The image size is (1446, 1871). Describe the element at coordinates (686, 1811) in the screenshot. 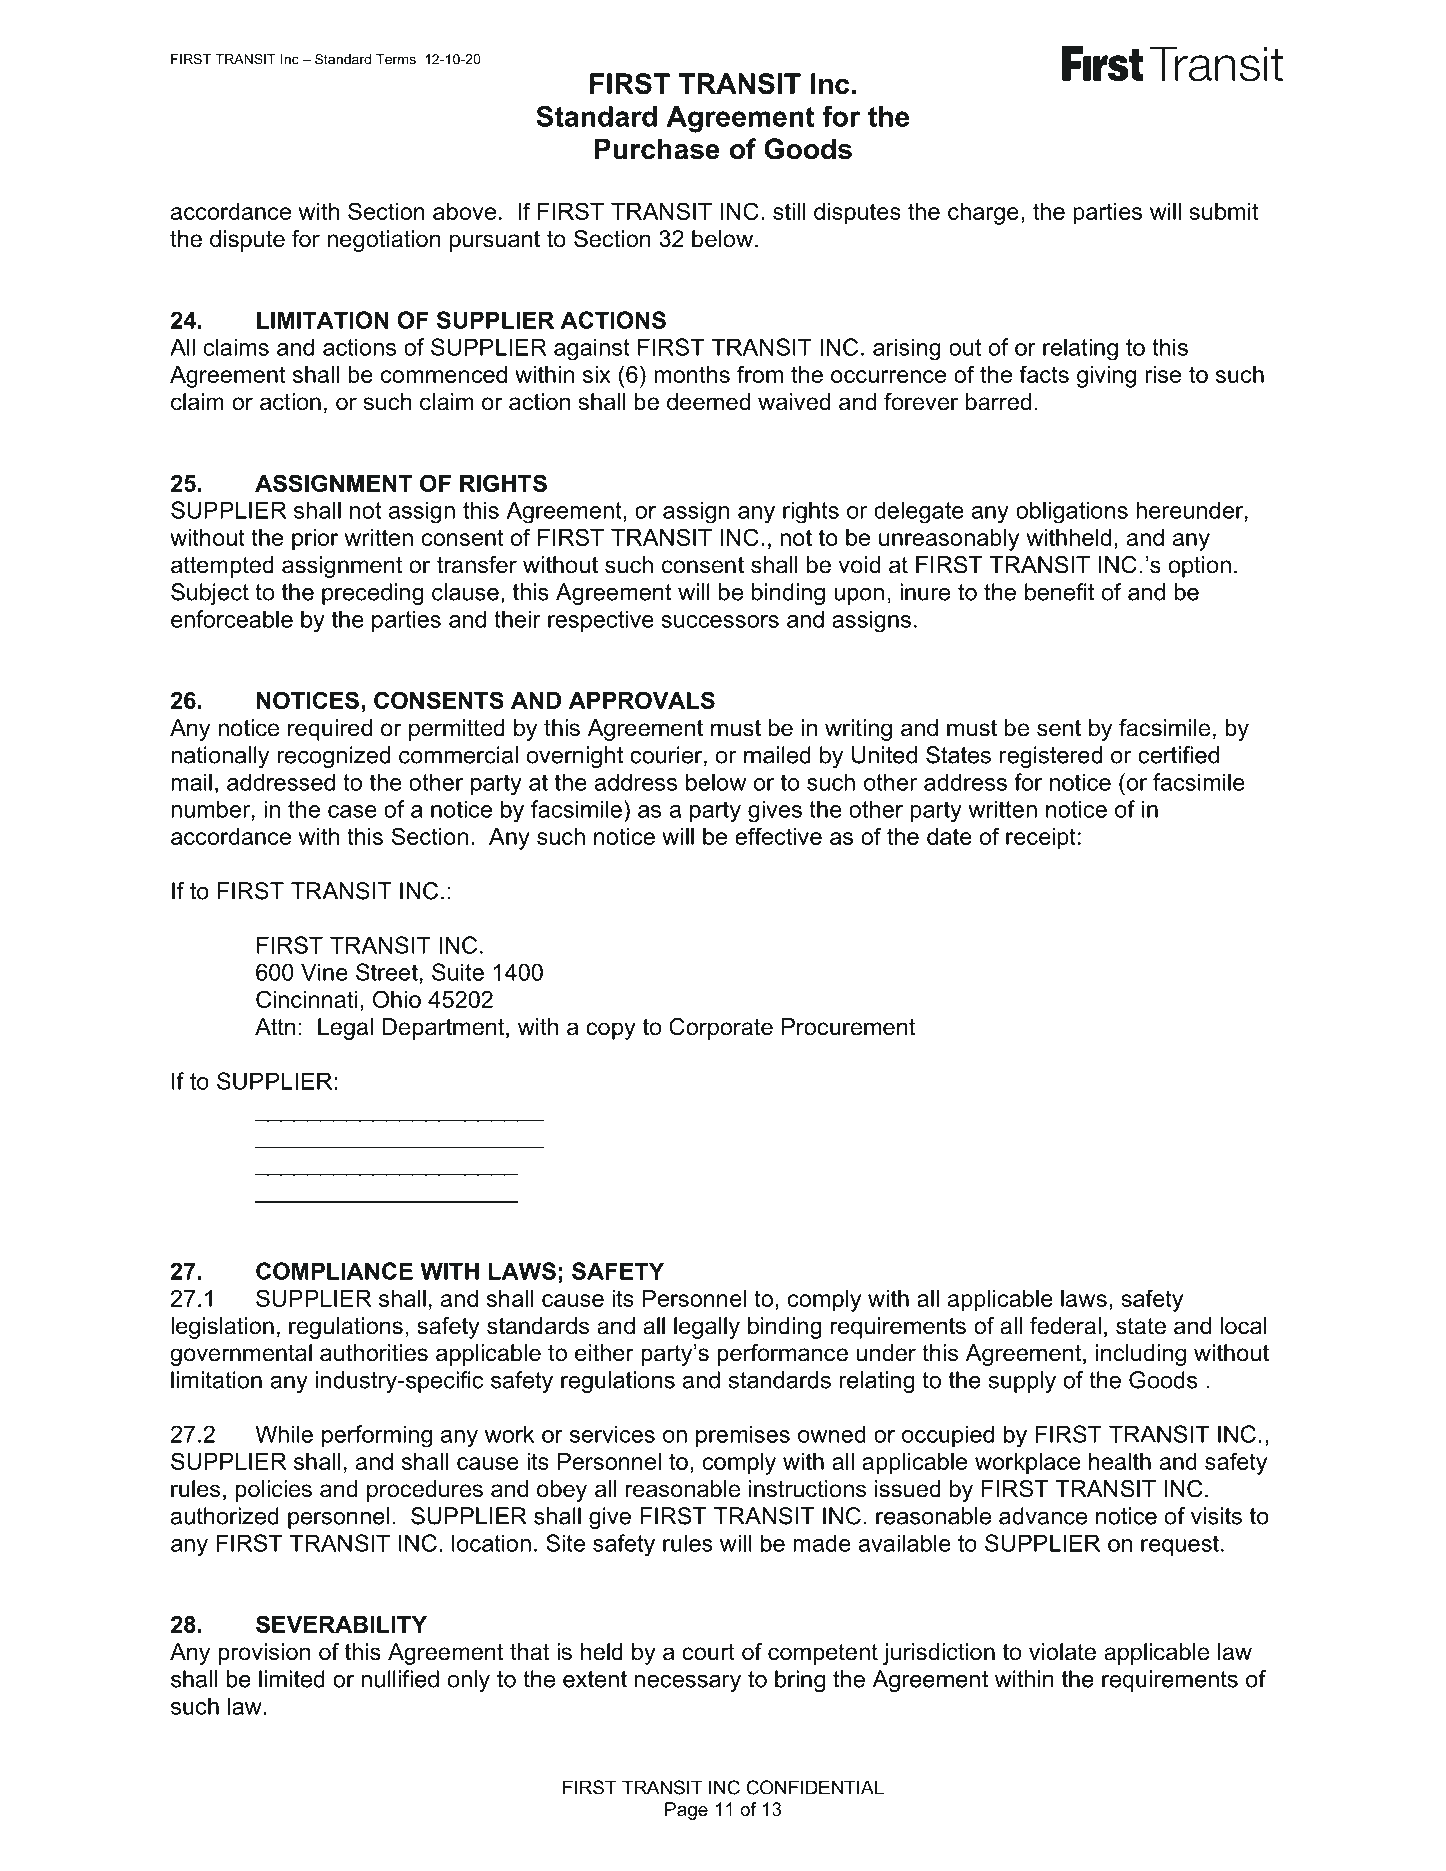

I see `Page` at that location.
